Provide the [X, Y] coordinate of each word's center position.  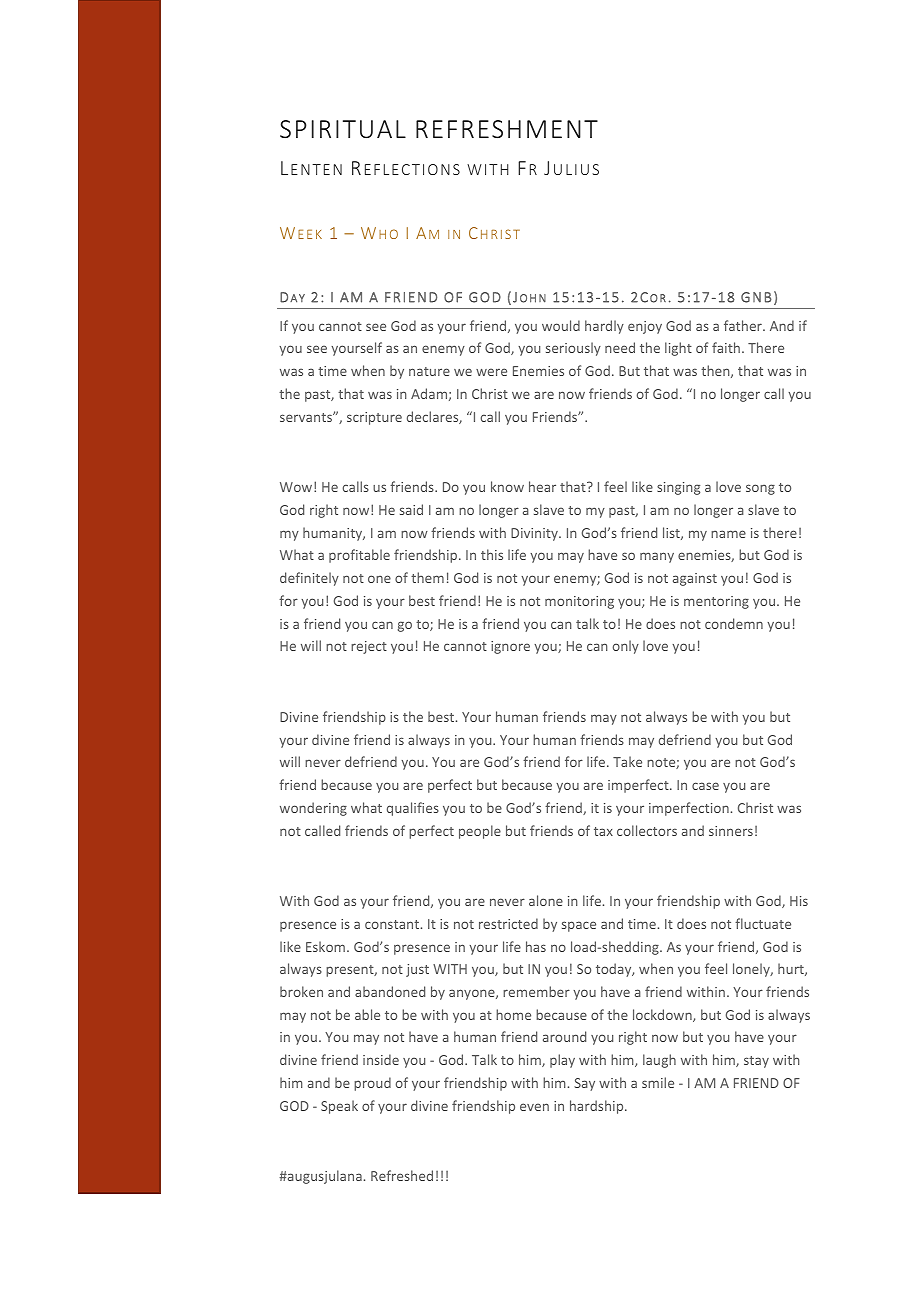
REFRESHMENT [507, 129]
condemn [734, 623]
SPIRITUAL [343, 129]
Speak [339, 1107]
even [534, 1107]
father [744, 325]
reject [369, 647]
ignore [510, 647]
